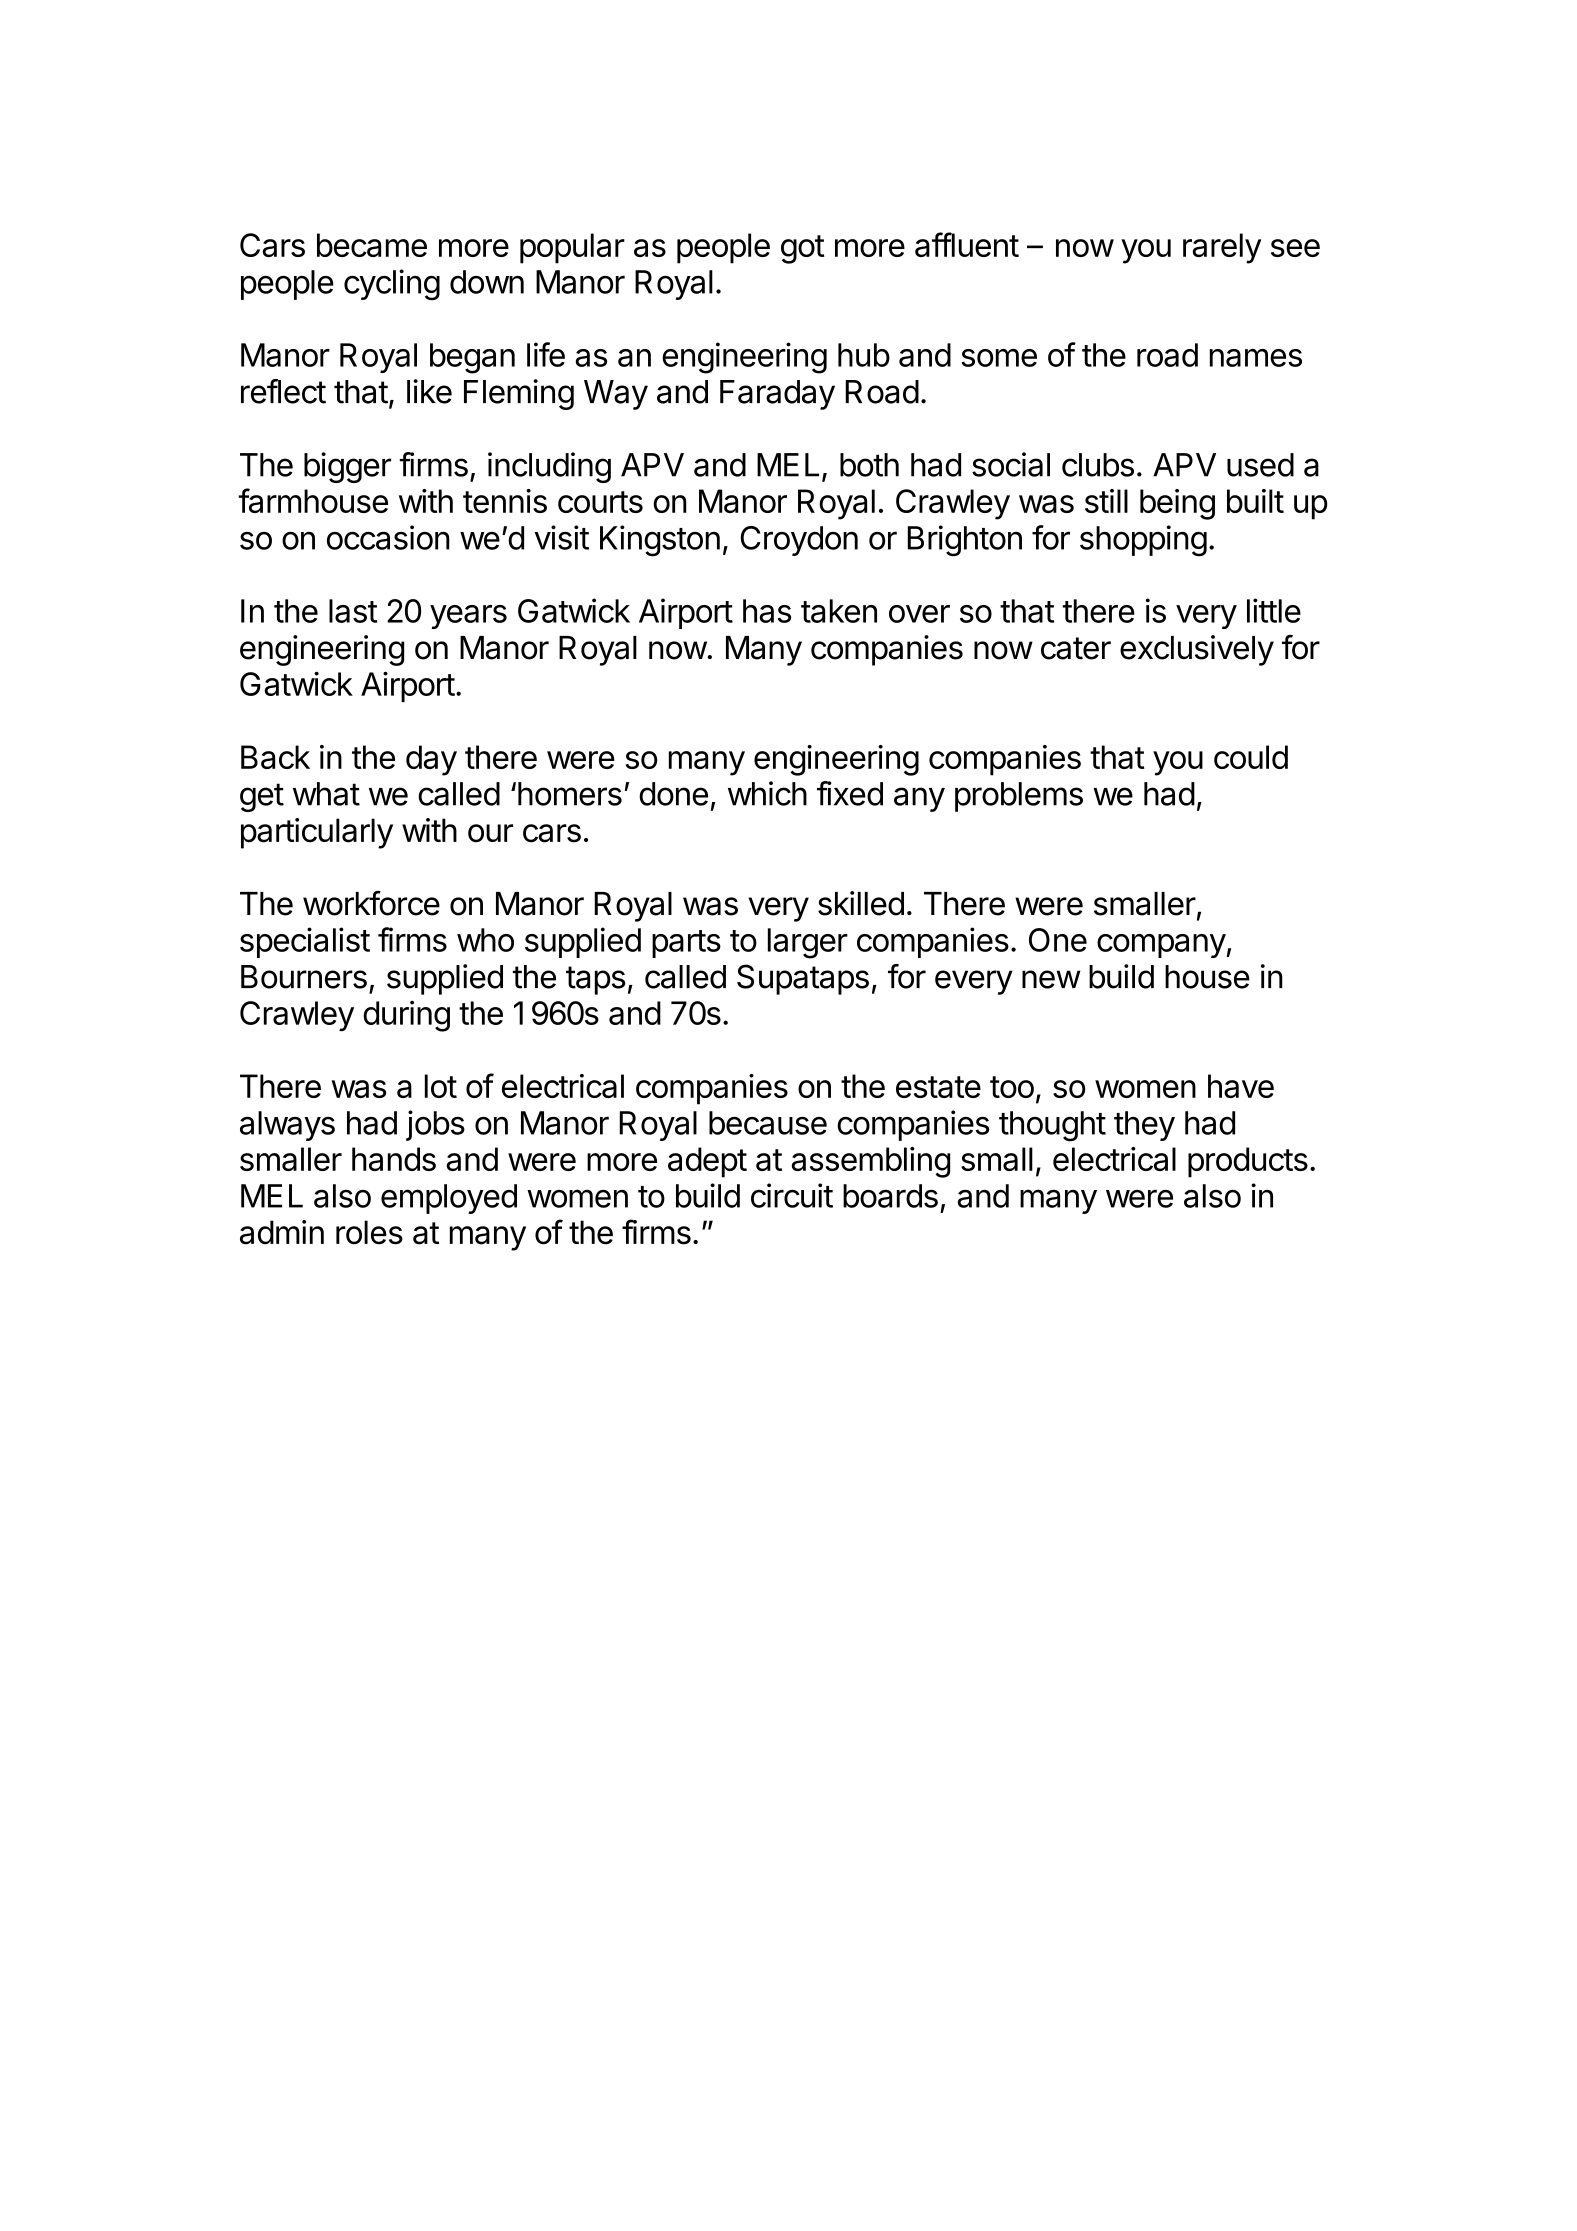 The height and width of the screenshot is (2231, 1577). What do you see at coordinates (792, 1195) in the screenshot?
I see `circuit` at bounding box center [792, 1195].
